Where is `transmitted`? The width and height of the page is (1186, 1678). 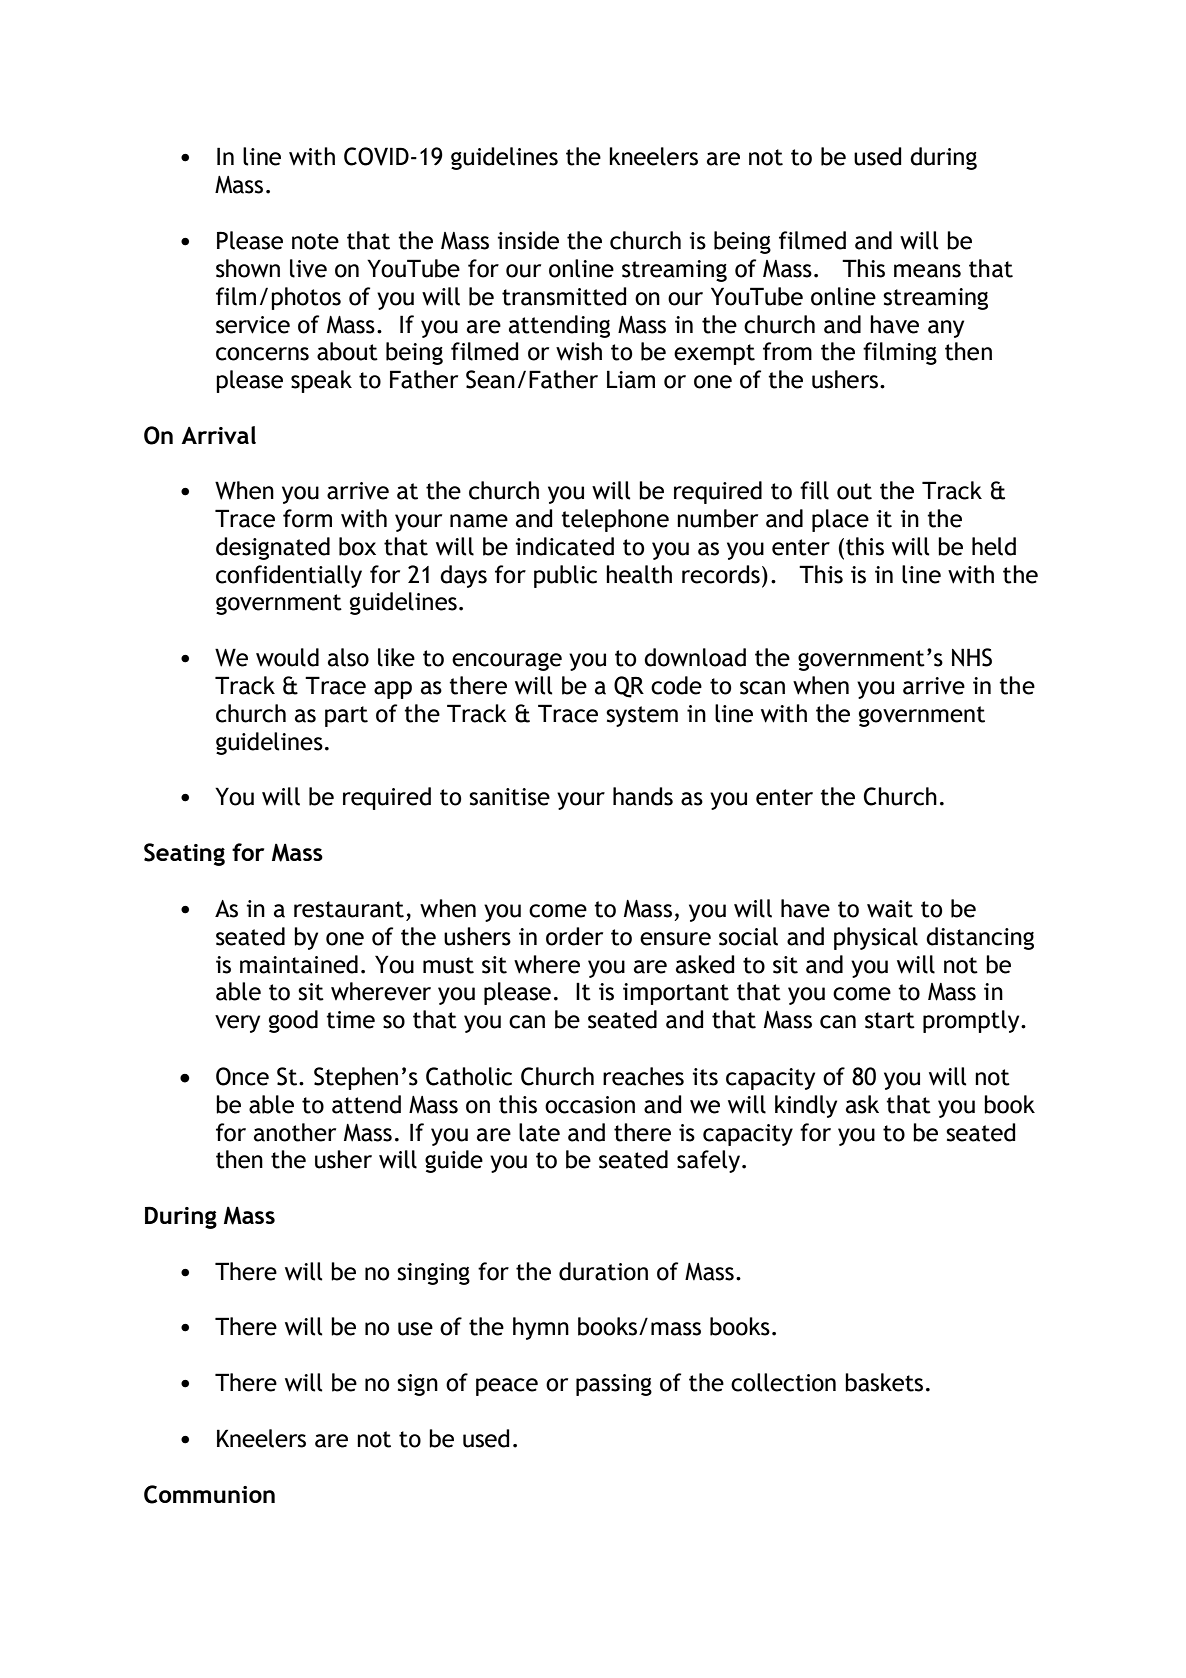
transmitted is located at coordinates (564, 296).
